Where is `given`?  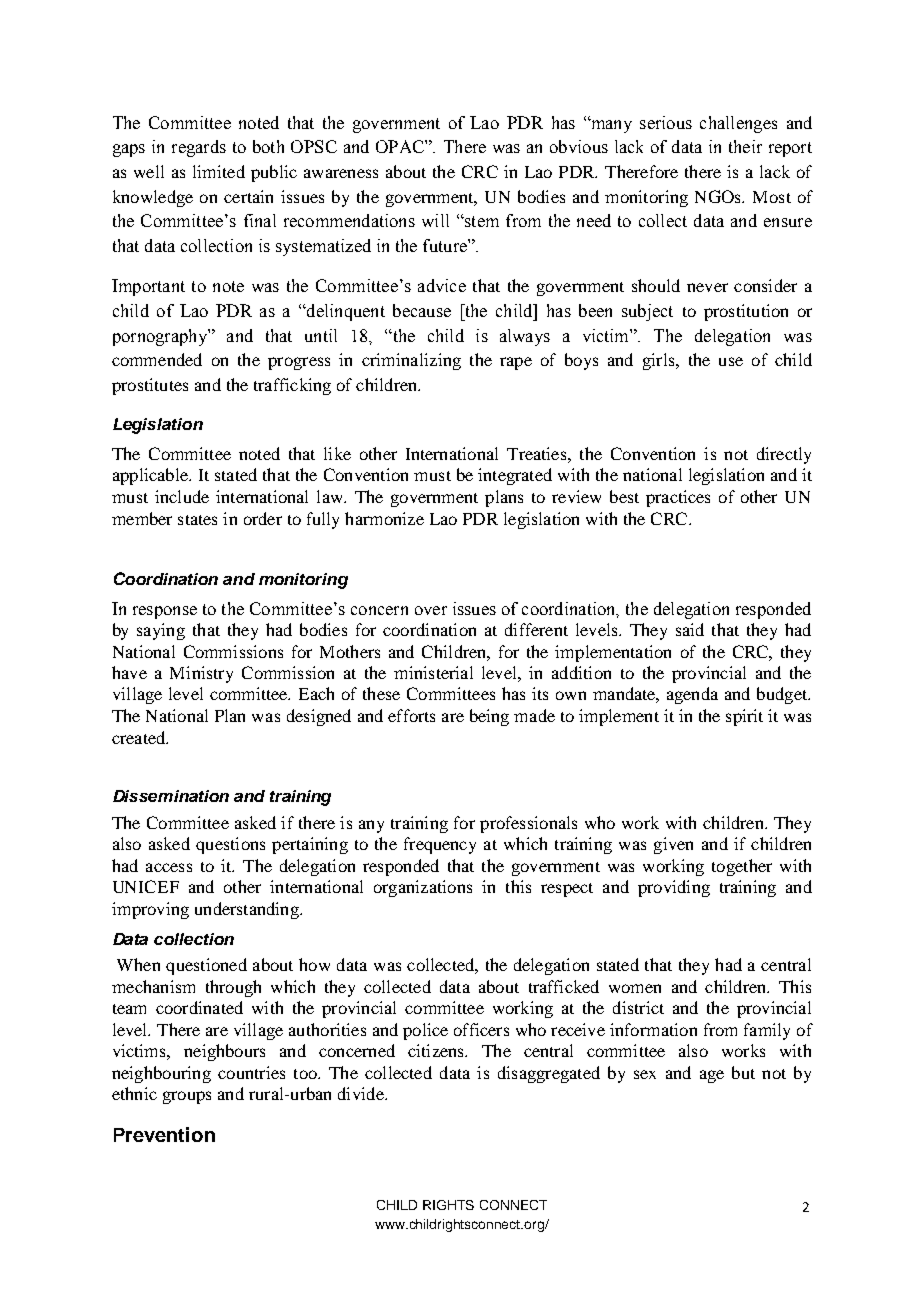 given is located at coordinates (673, 845).
